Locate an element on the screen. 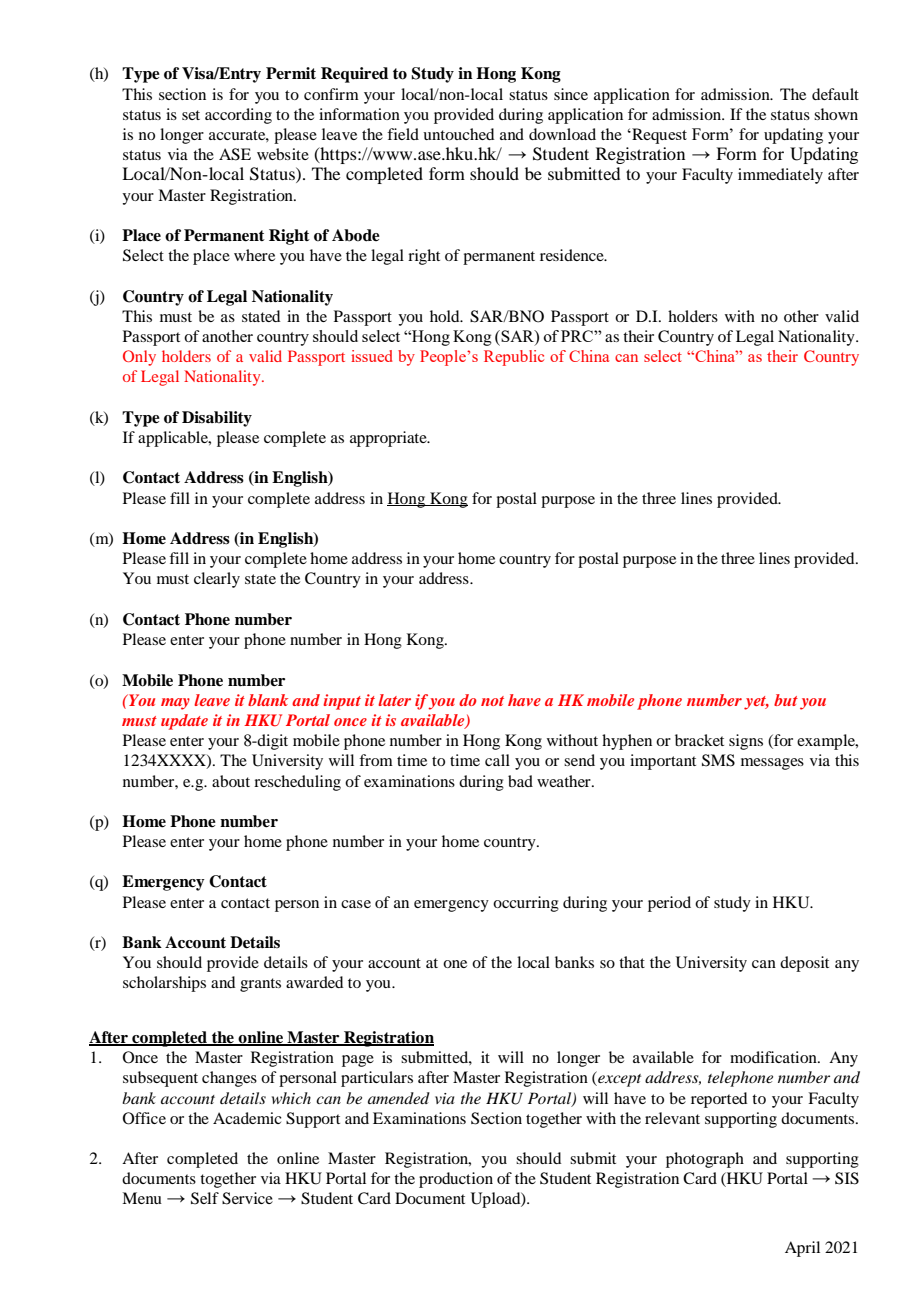 Image resolution: width=924 pixels, height=1308 pixels. appropriate is located at coordinates (389, 439).
